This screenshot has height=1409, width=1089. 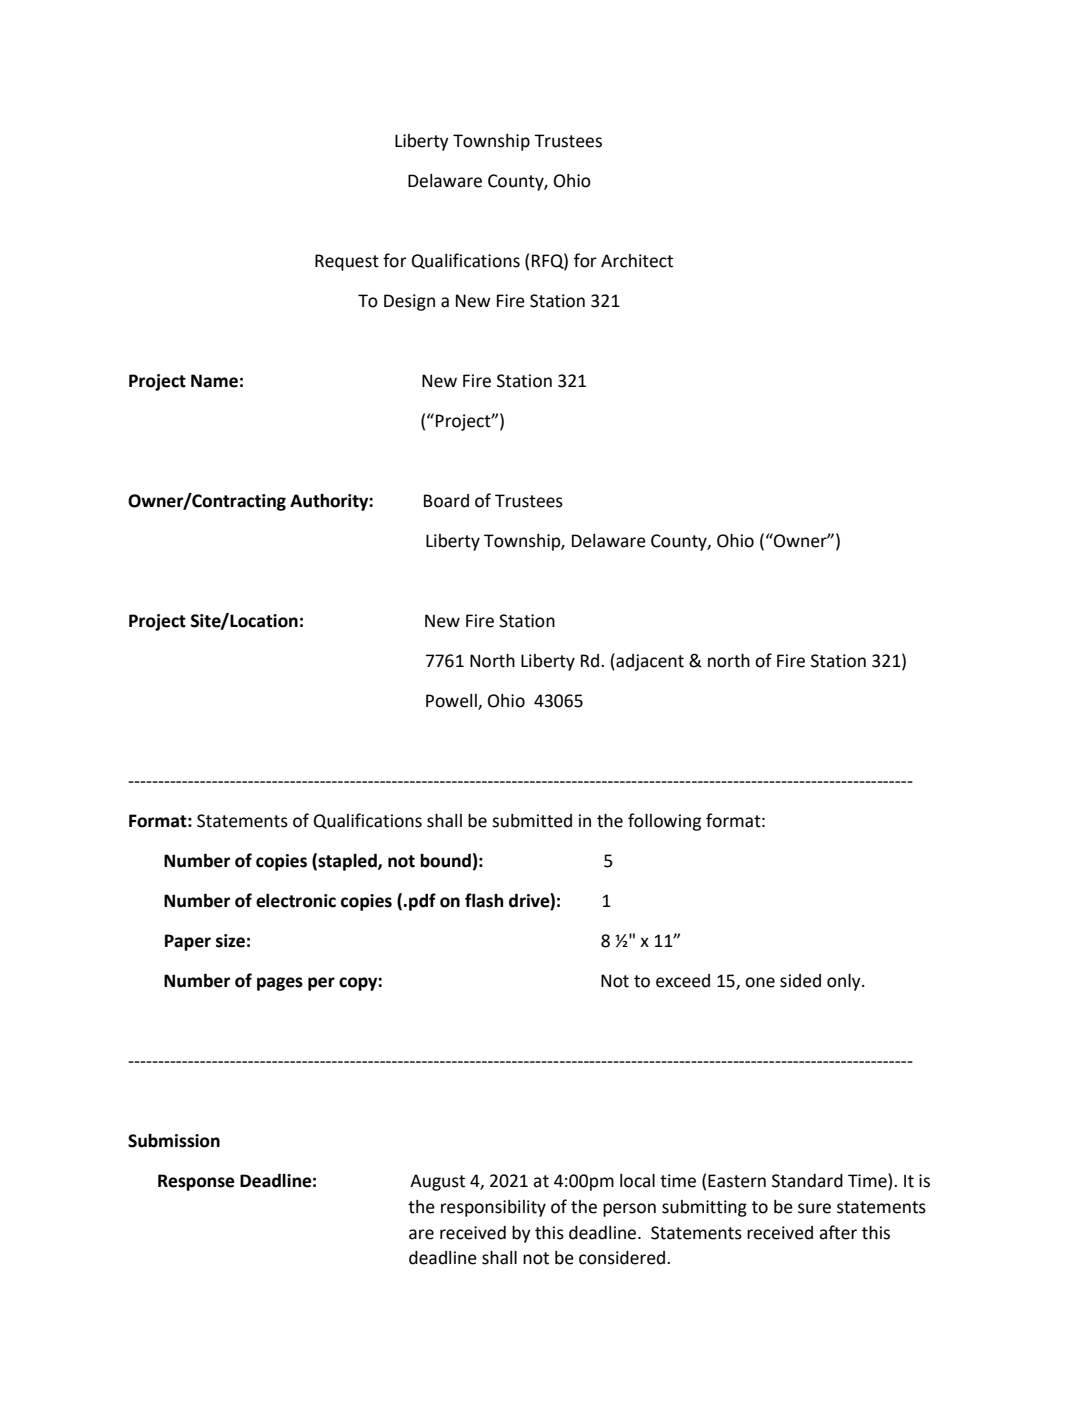 I want to click on Powell, so click(x=452, y=702).
